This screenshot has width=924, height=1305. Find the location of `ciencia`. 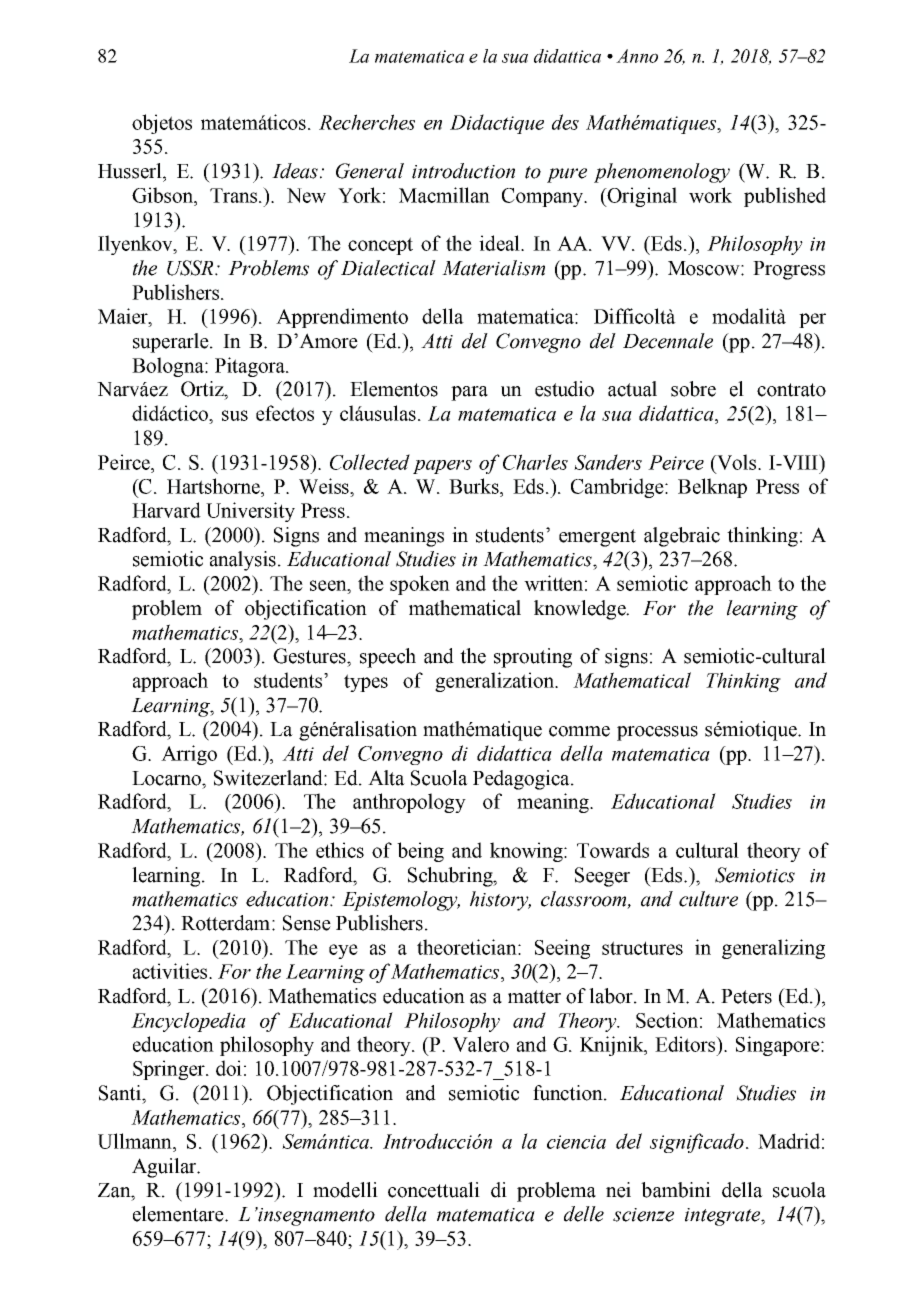

ciencia is located at coordinates (576, 1142).
